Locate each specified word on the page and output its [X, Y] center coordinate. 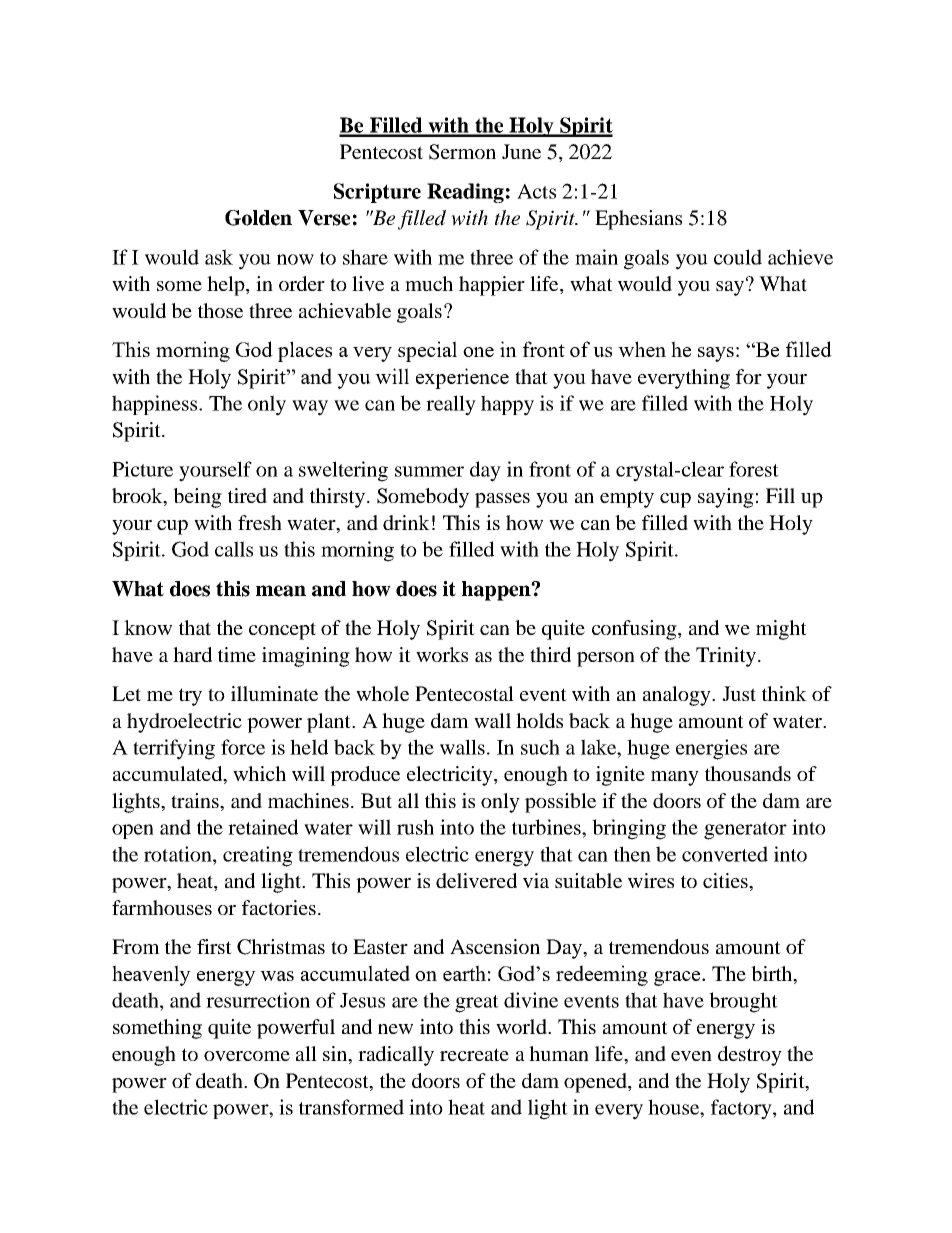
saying [726, 498]
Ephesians [638, 220]
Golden [258, 218]
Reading [465, 193]
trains [196, 800]
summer [429, 471]
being [197, 498]
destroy [750, 1056]
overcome [247, 1056]
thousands [748, 773]
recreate [474, 1054]
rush [415, 827]
